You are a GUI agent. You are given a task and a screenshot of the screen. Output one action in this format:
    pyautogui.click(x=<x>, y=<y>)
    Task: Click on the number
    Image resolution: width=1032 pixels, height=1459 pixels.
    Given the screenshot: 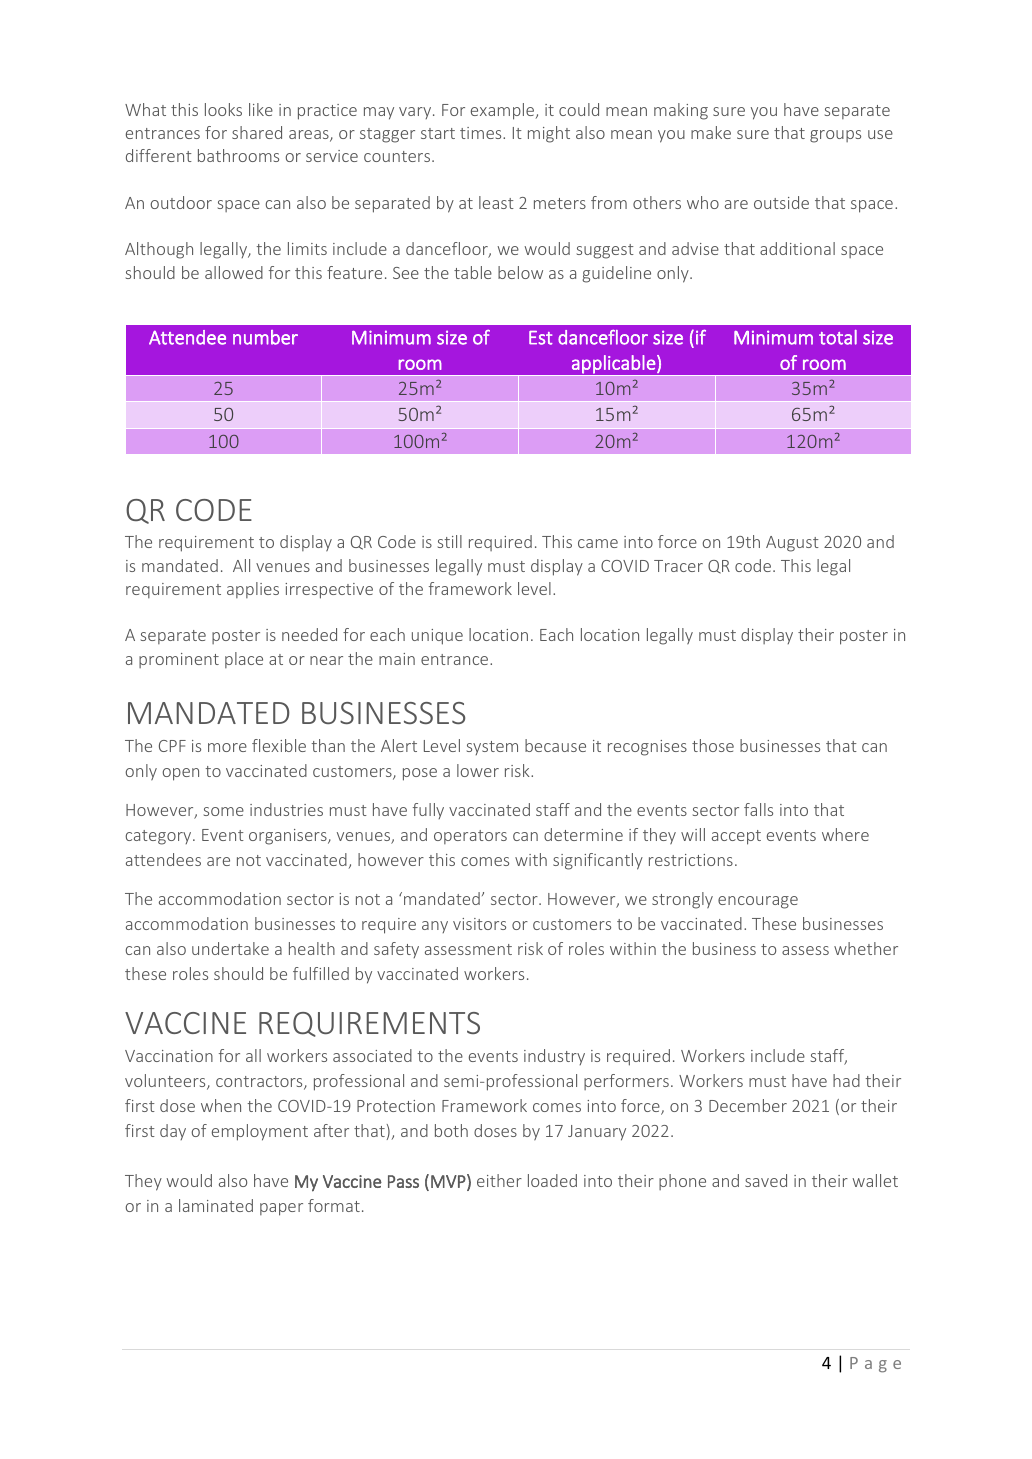 What is the action you would take?
    pyautogui.click(x=265, y=337)
